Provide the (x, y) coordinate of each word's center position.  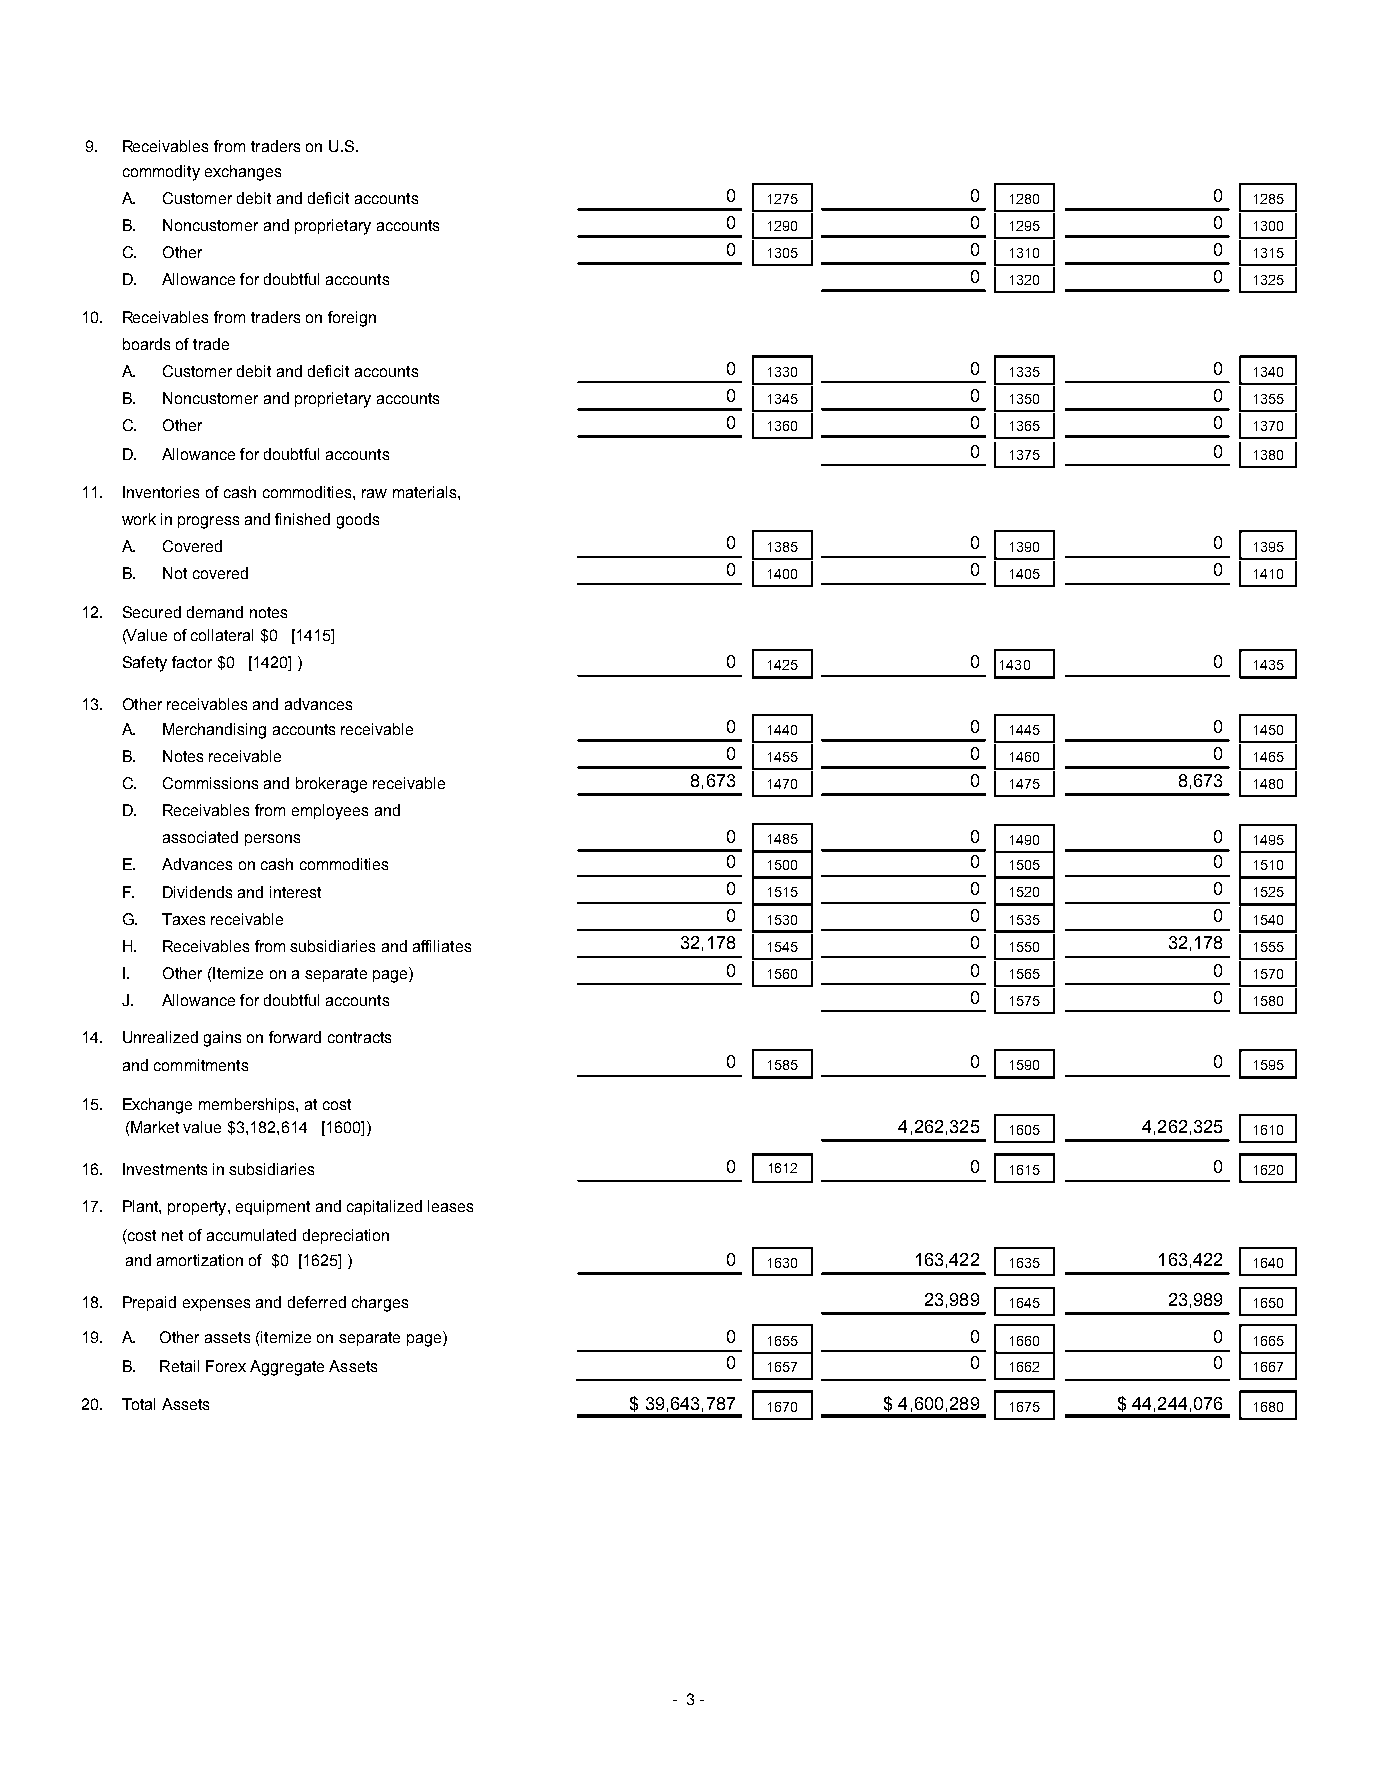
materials (426, 492)
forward (295, 1037)
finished (302, 519)
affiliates (442, 946)
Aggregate (287, 1368)
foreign (352, 319)
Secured (152, 612)
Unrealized (160, 1037)
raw (374, 493)
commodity (161, 173)
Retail (179, 1366)
